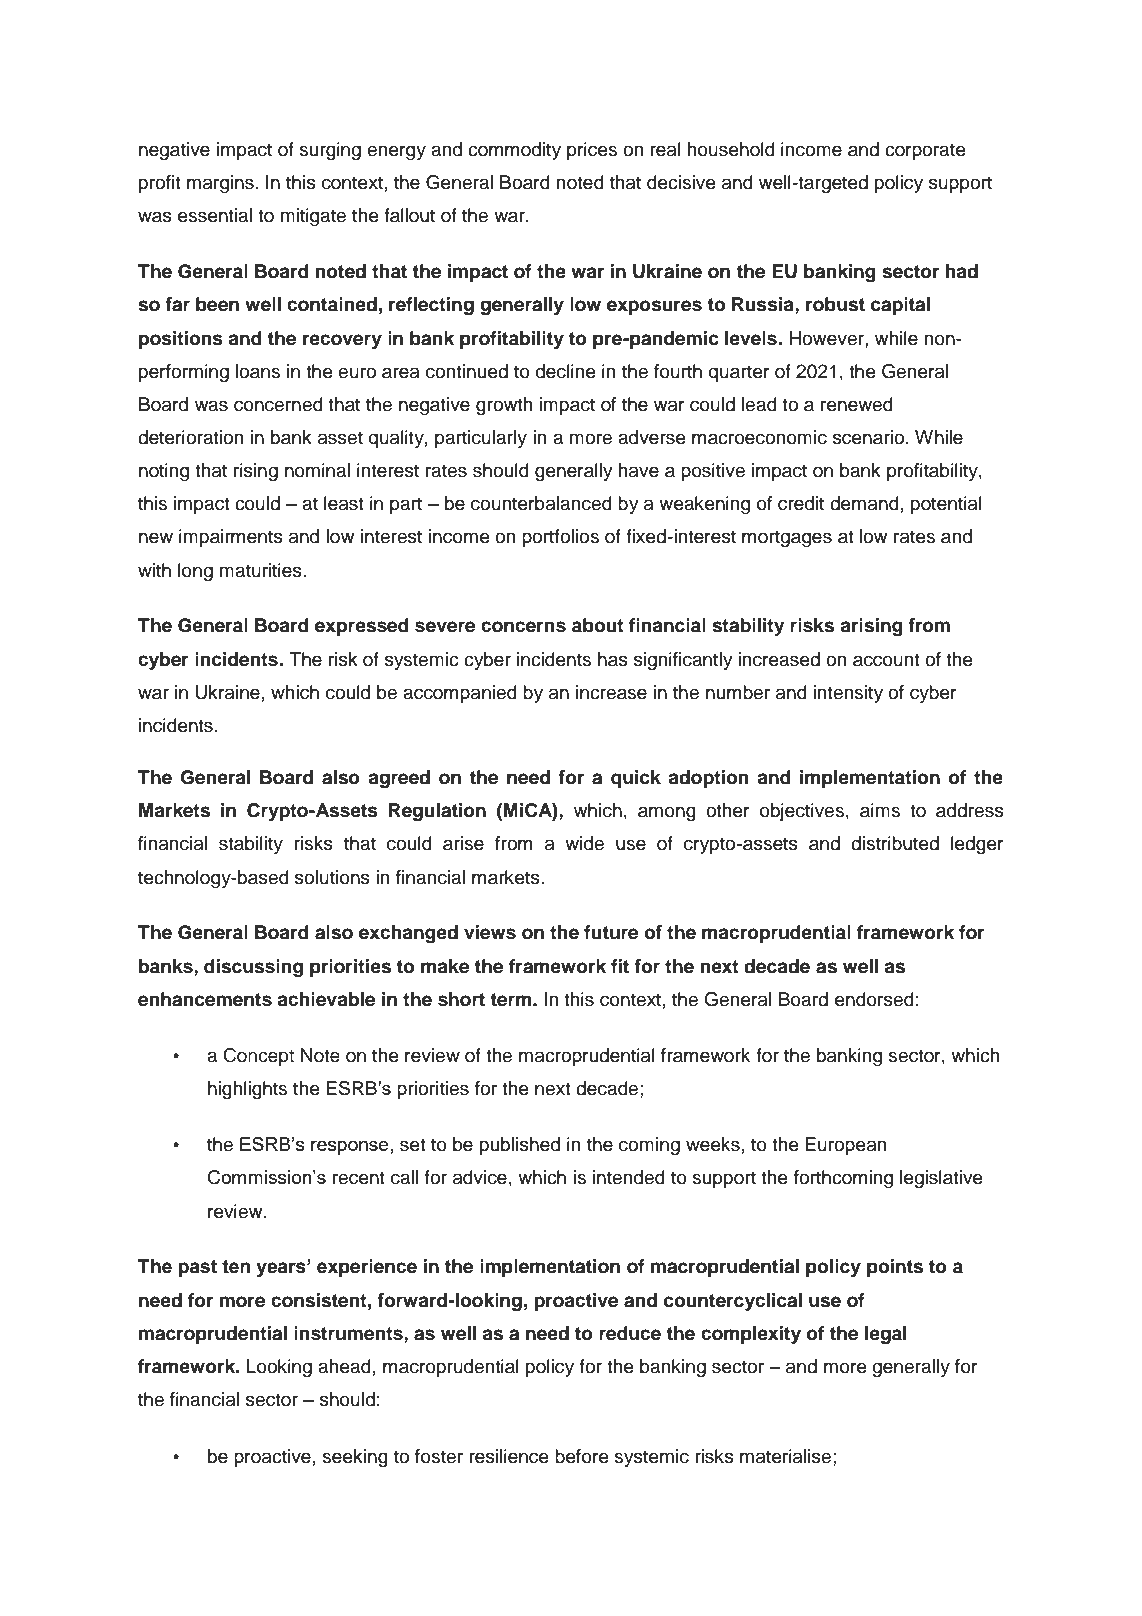 The image size is (1142, 1616). I want to click on short, so click(461, 999).
